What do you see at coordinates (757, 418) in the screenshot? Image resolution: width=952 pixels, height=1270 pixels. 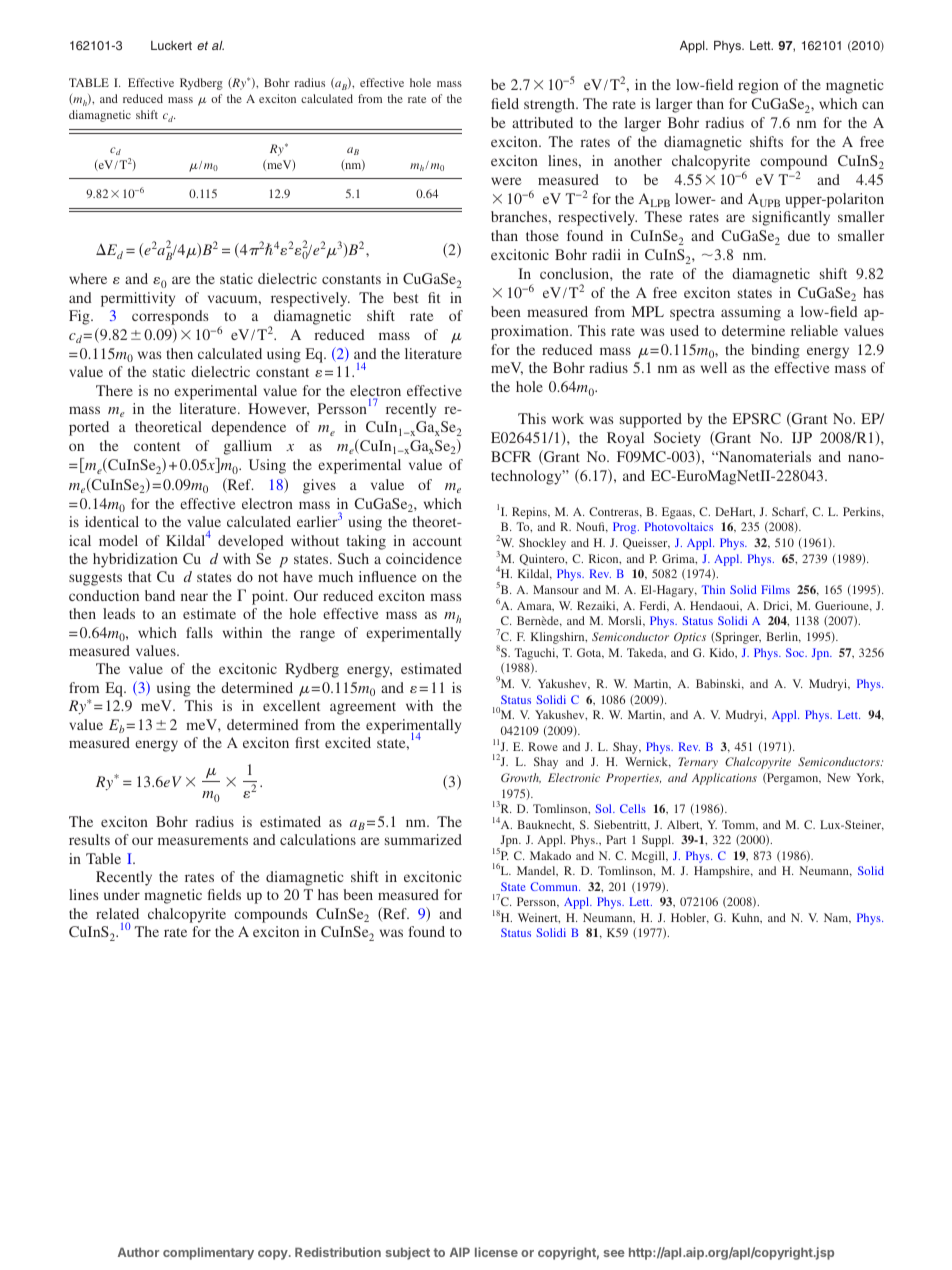 I see `EPSRC` at bounding box center [757, 418].
